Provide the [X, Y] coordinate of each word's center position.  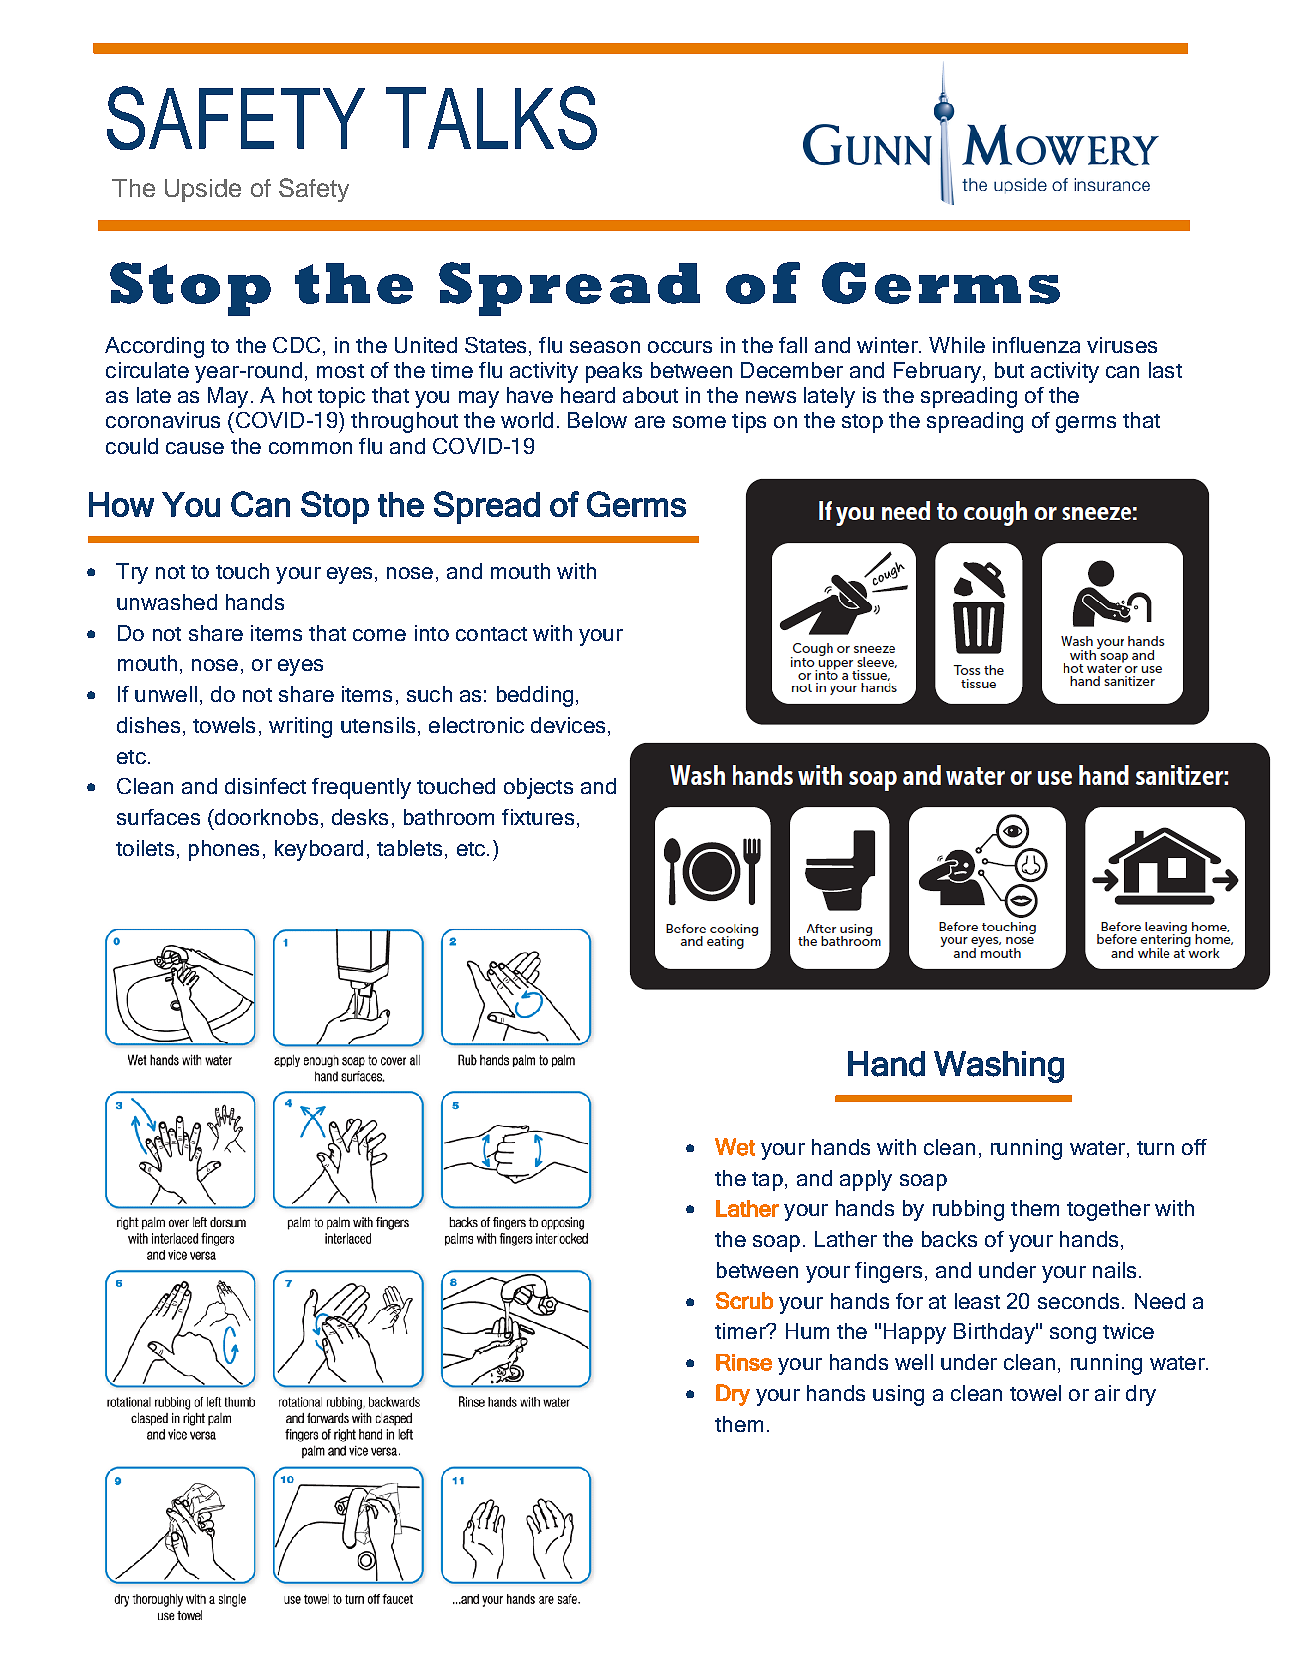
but [1009, 370]
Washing [999, 1067]
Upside [203, 190]
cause [195, 448]
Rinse [744, 1362]
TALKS [491, 118]
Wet [735, 1147]
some [699, 422]
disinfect [265, 786]
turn [1155, 1148]
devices [568, 725]
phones [224, 850]
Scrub [744, 1300]
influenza [1036, 345]
